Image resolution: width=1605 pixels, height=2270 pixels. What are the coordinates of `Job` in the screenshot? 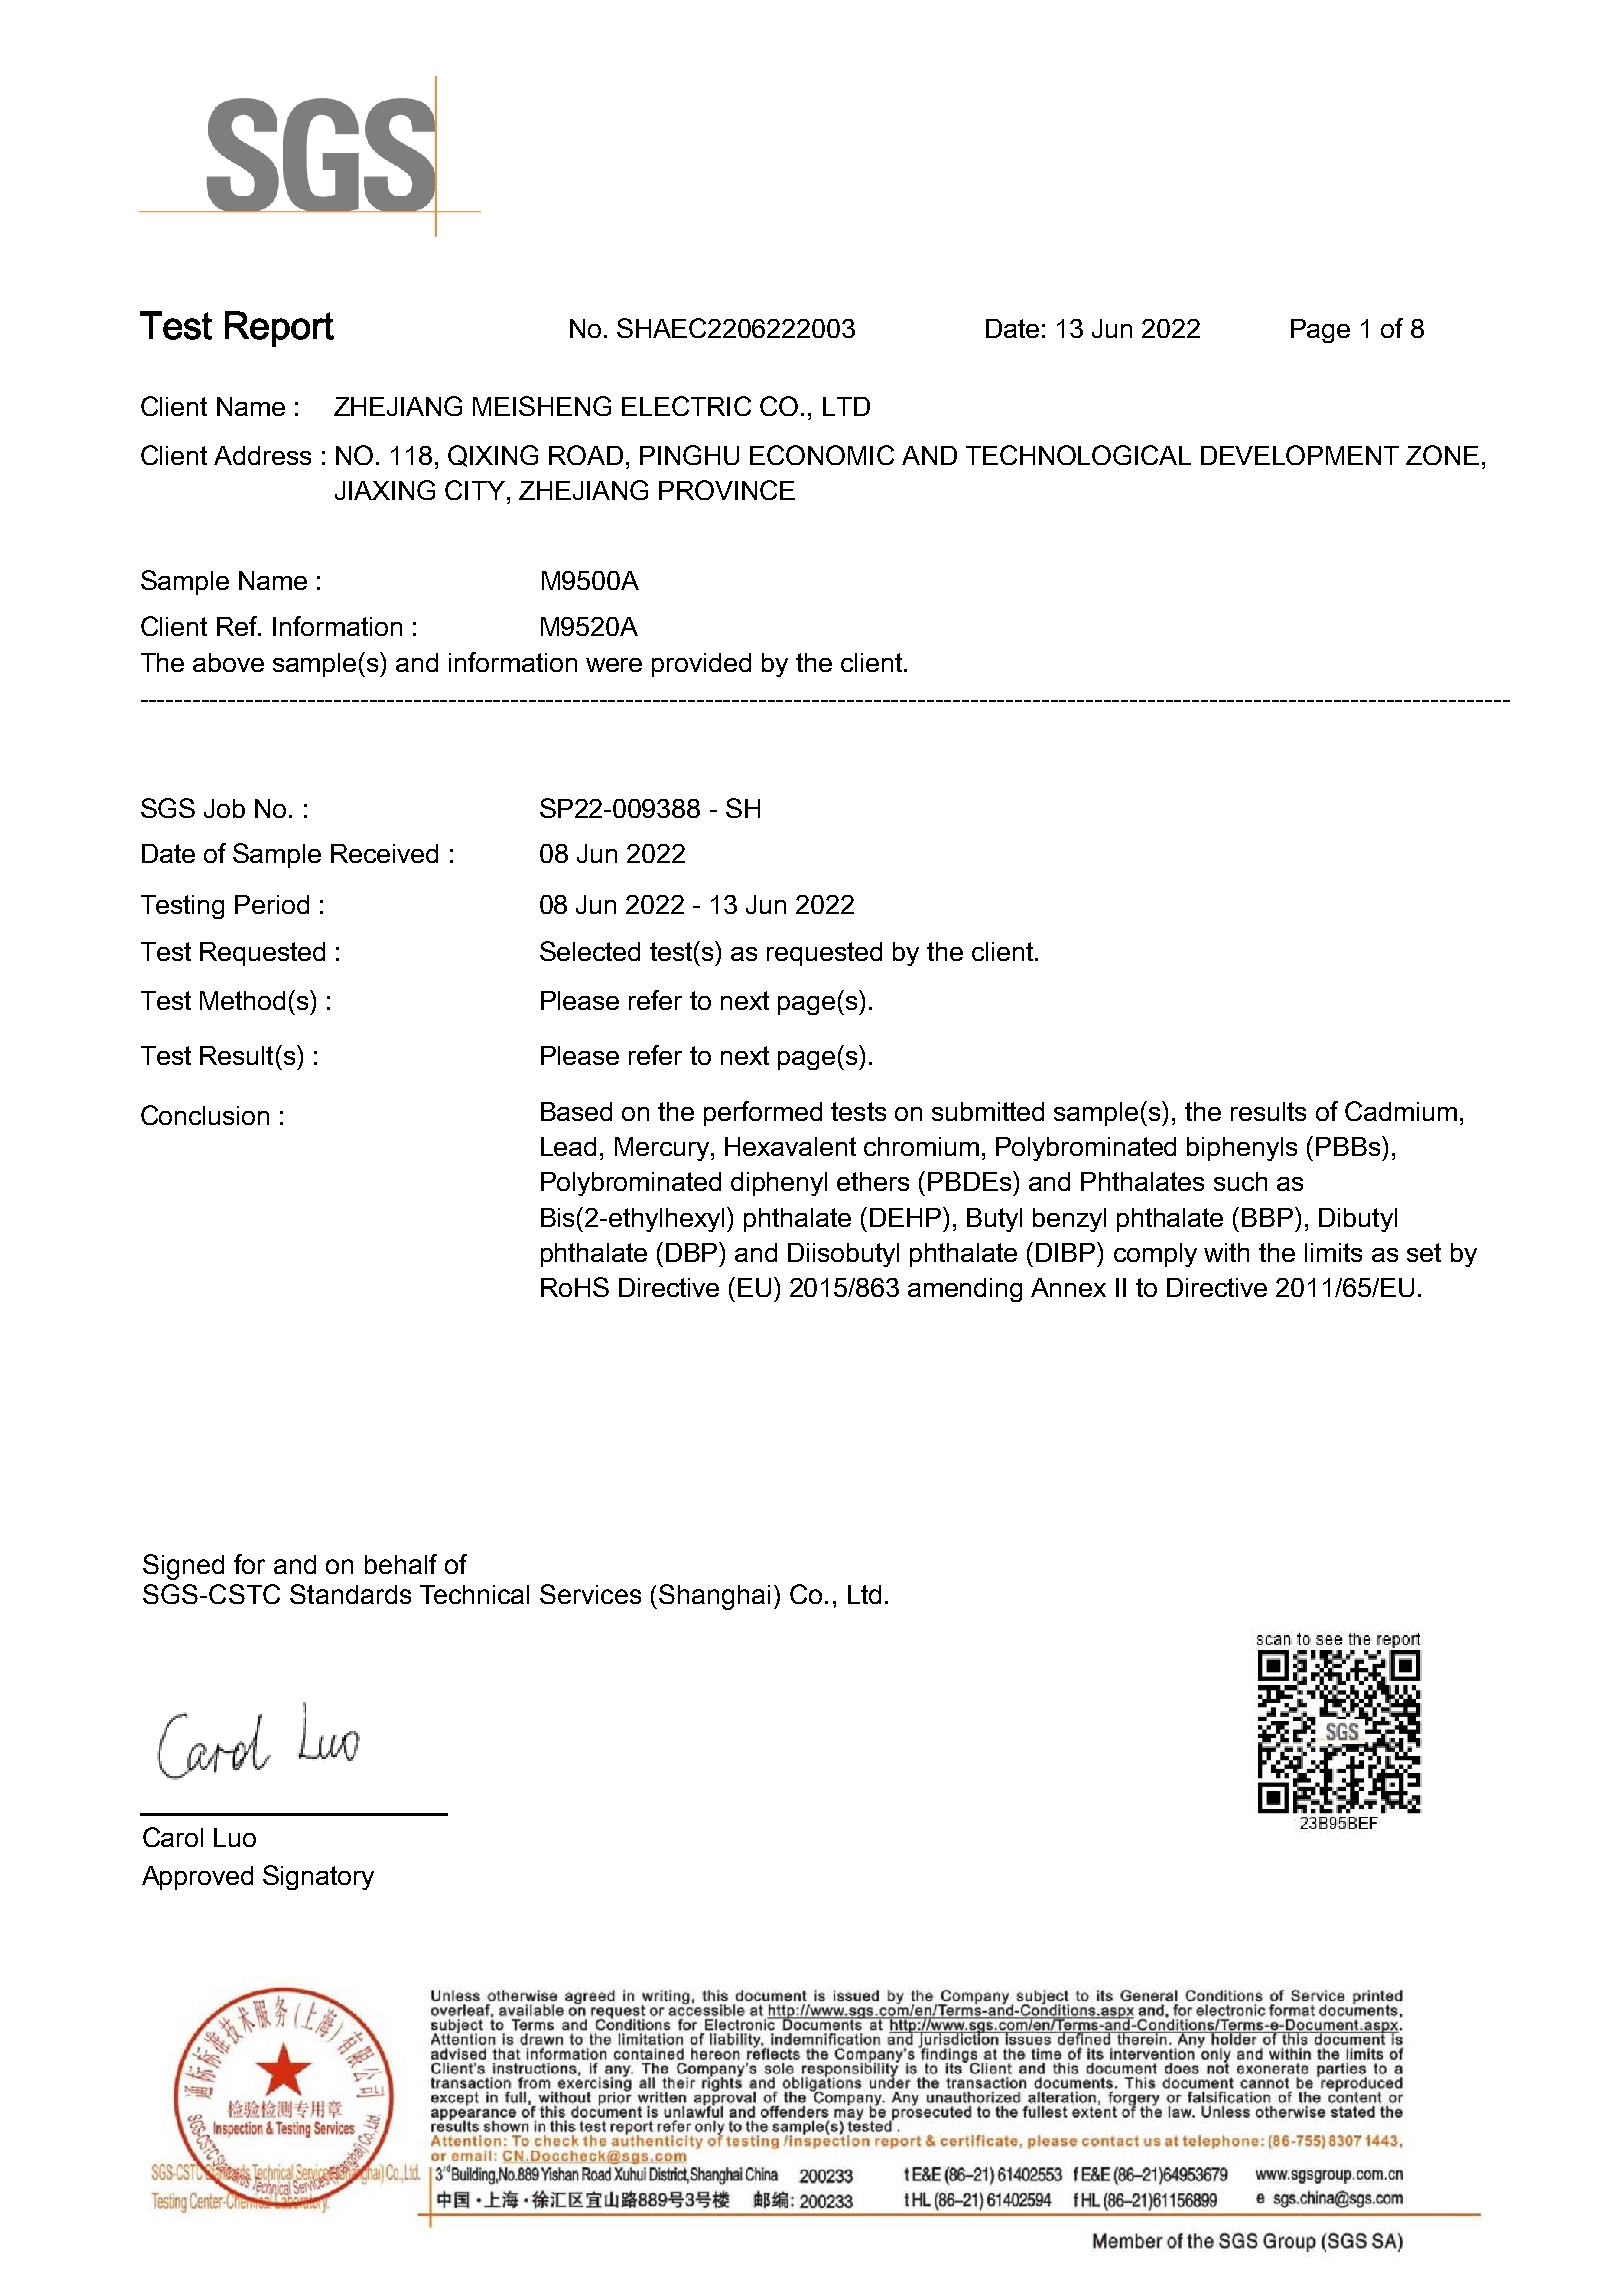 It's located at (224, 808).
